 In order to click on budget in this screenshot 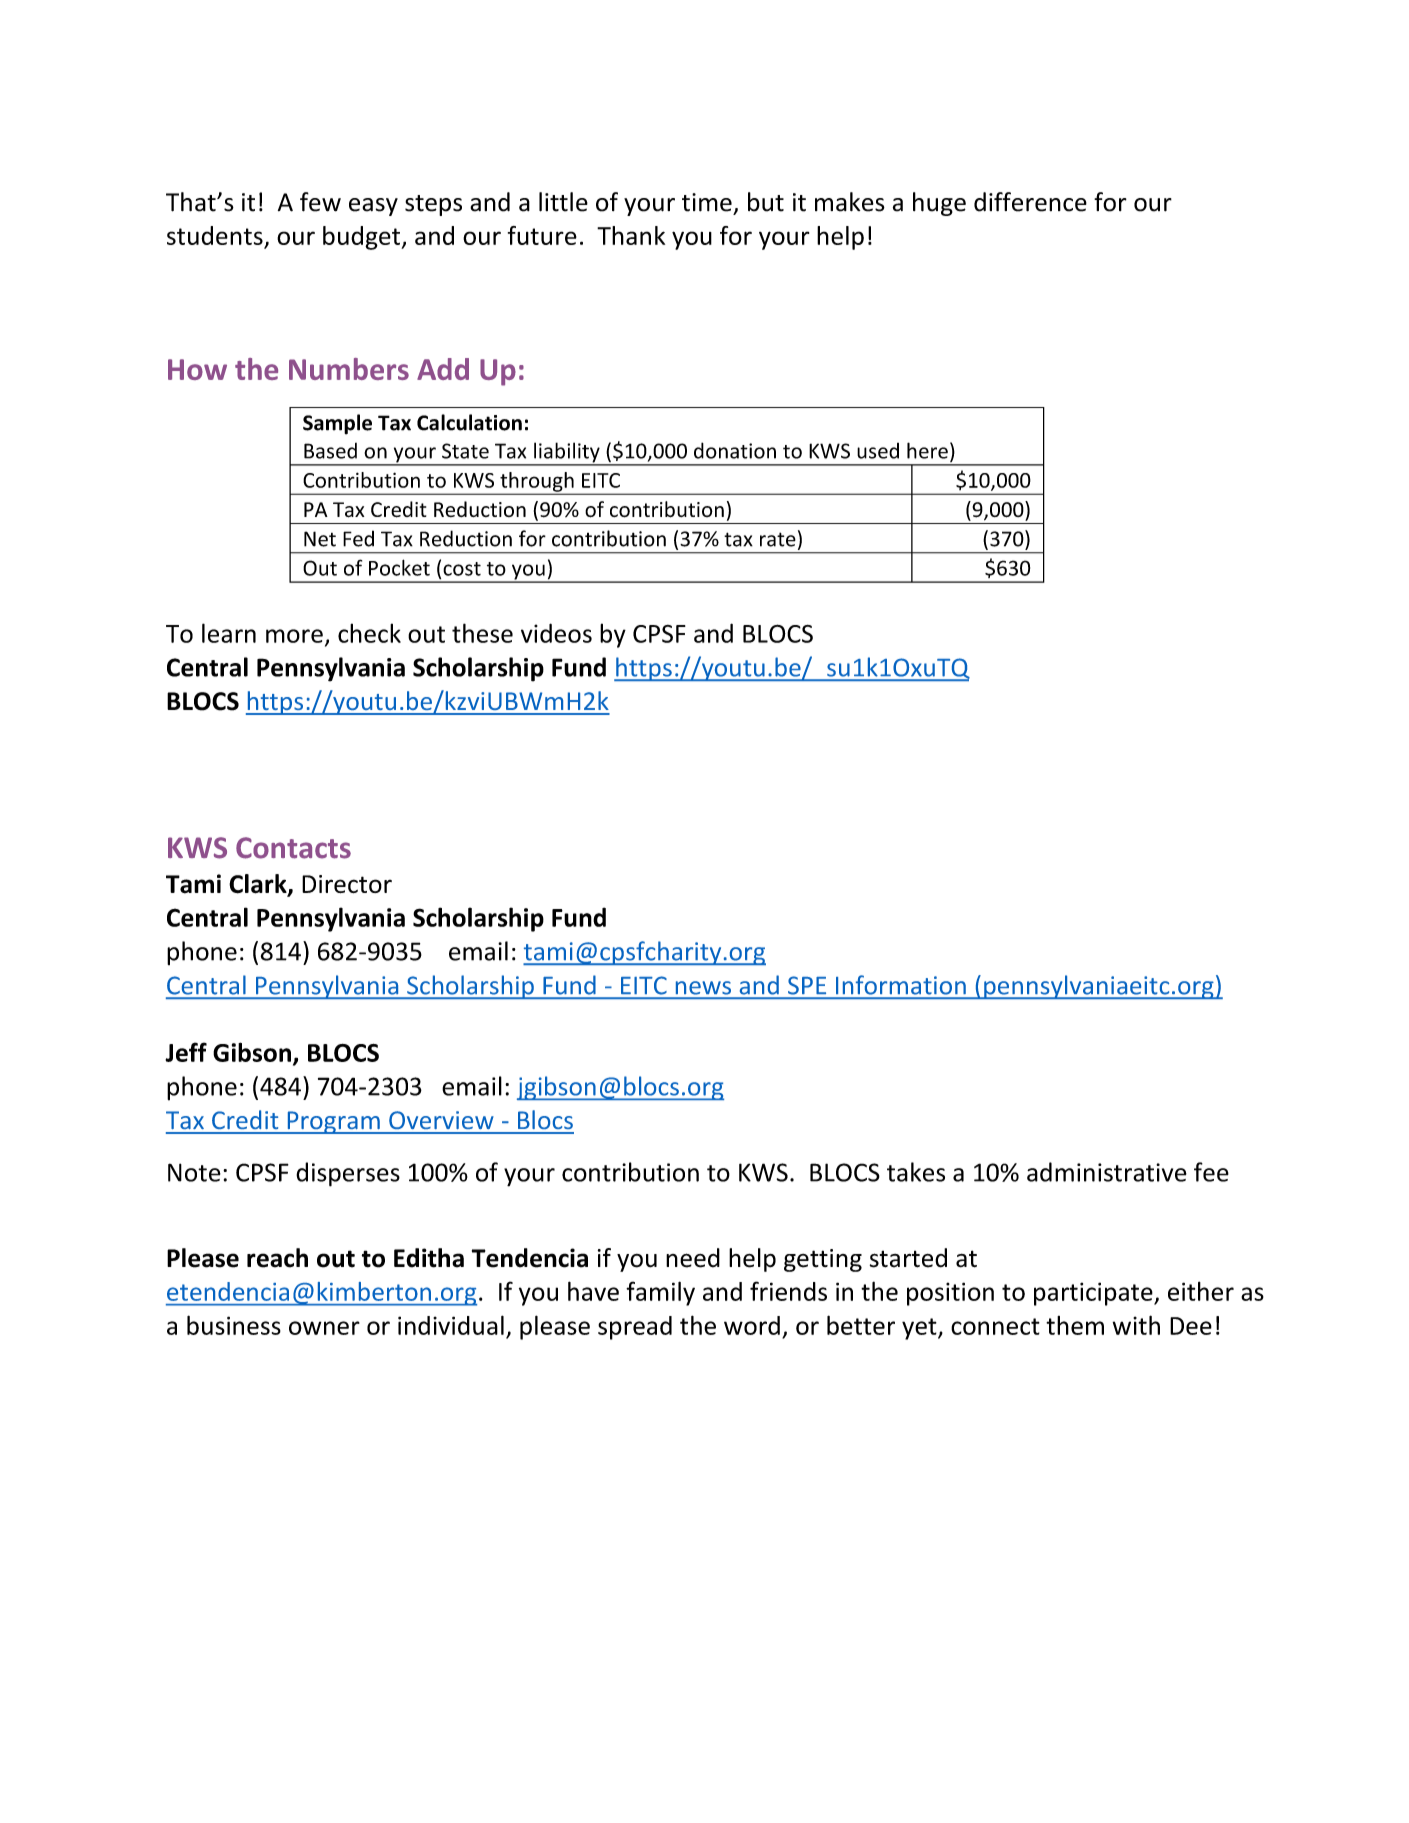, I will do `click(362, 238)`.
